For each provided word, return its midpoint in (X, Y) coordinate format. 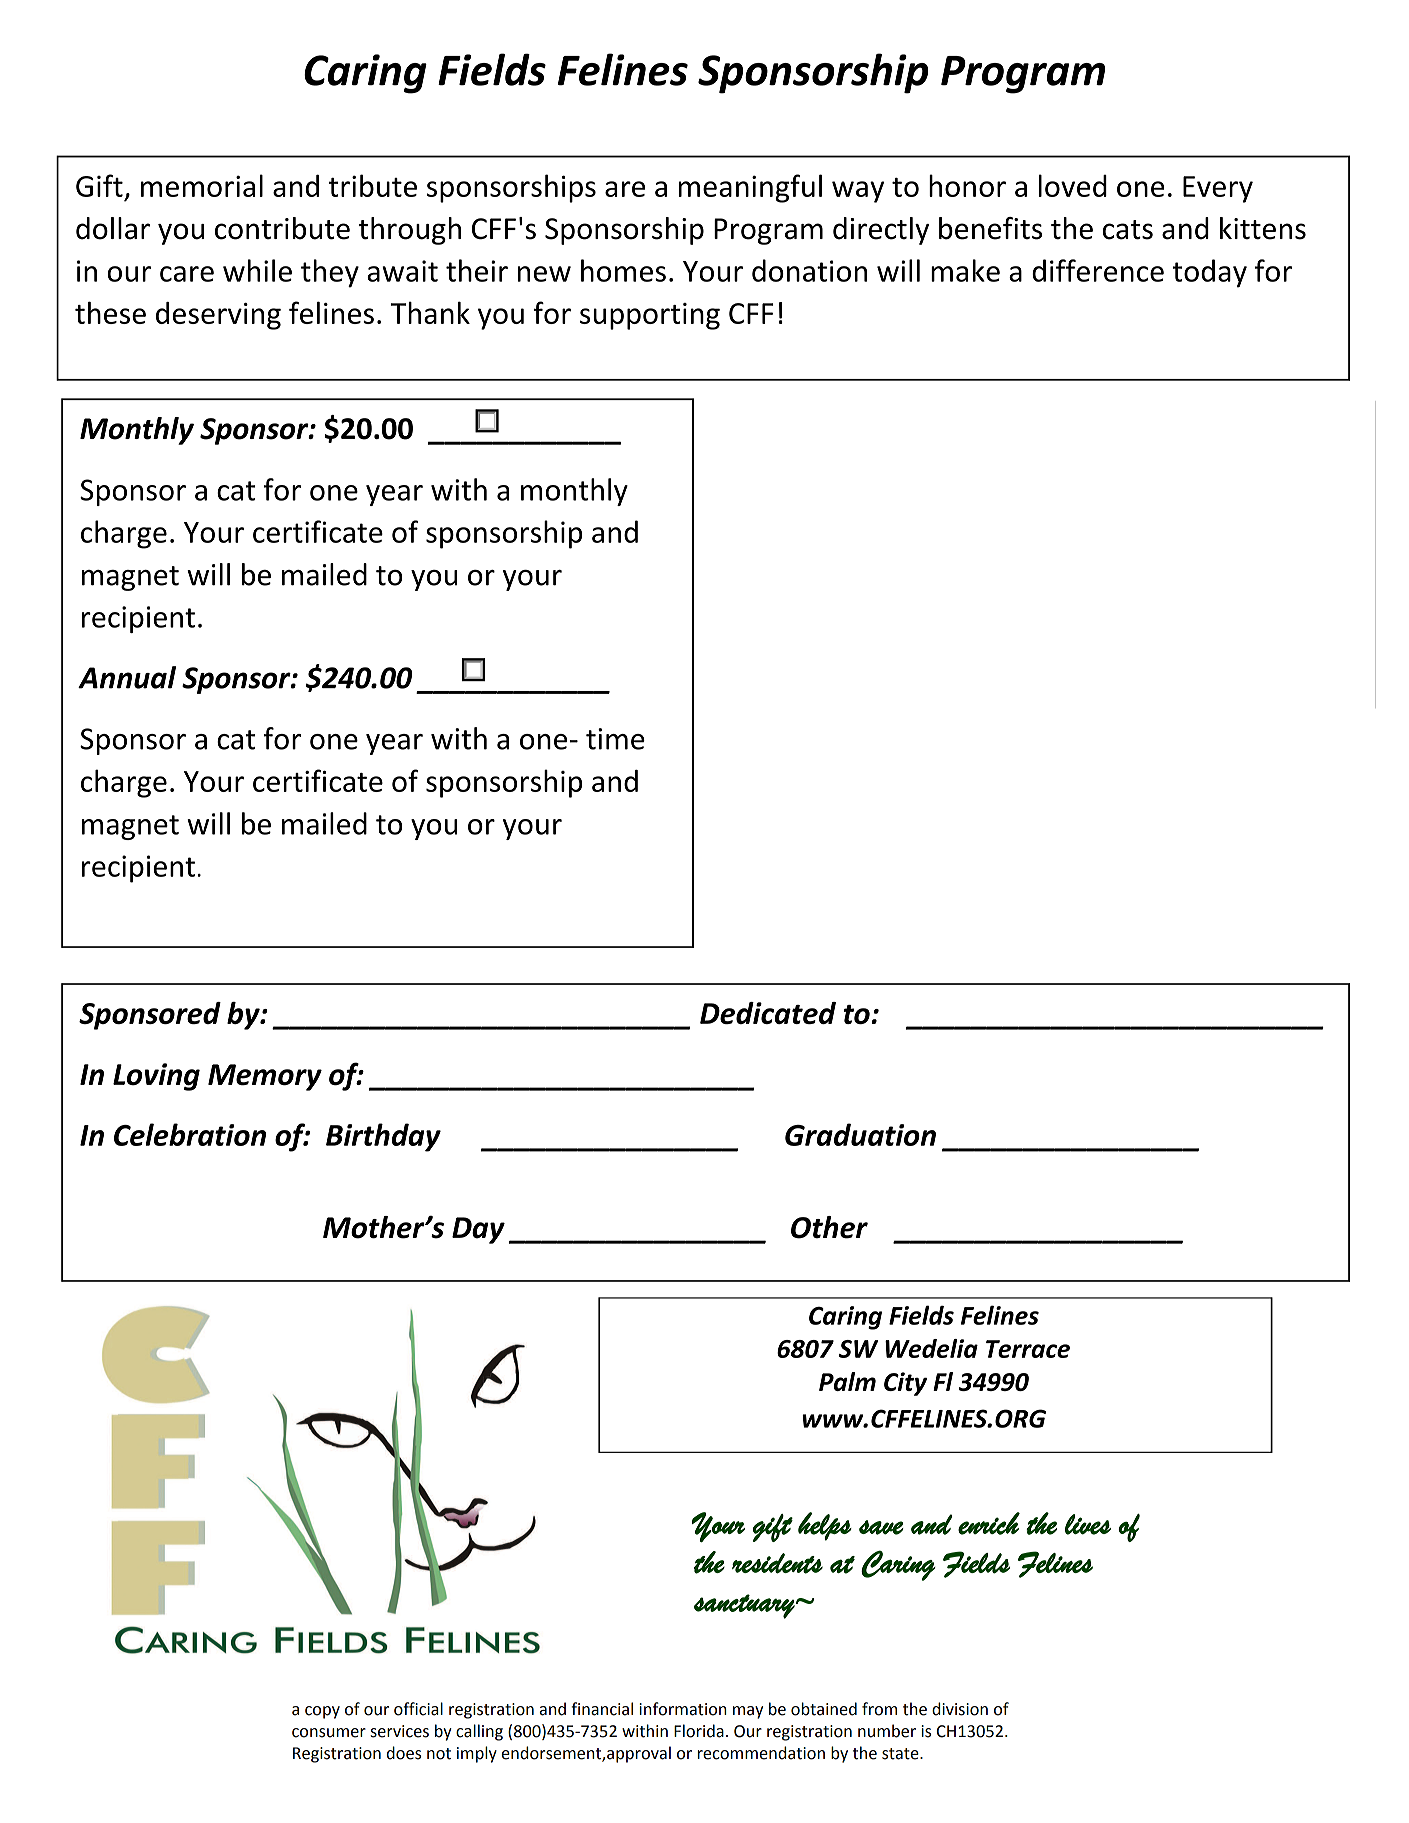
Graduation (860, 1134)
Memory (265, 1077)
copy (322, 1712)
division (960, 1709)
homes (623, 270)
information (683, 1709)
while (257, 270)
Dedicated (768, 1013)
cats (1128, 230)
